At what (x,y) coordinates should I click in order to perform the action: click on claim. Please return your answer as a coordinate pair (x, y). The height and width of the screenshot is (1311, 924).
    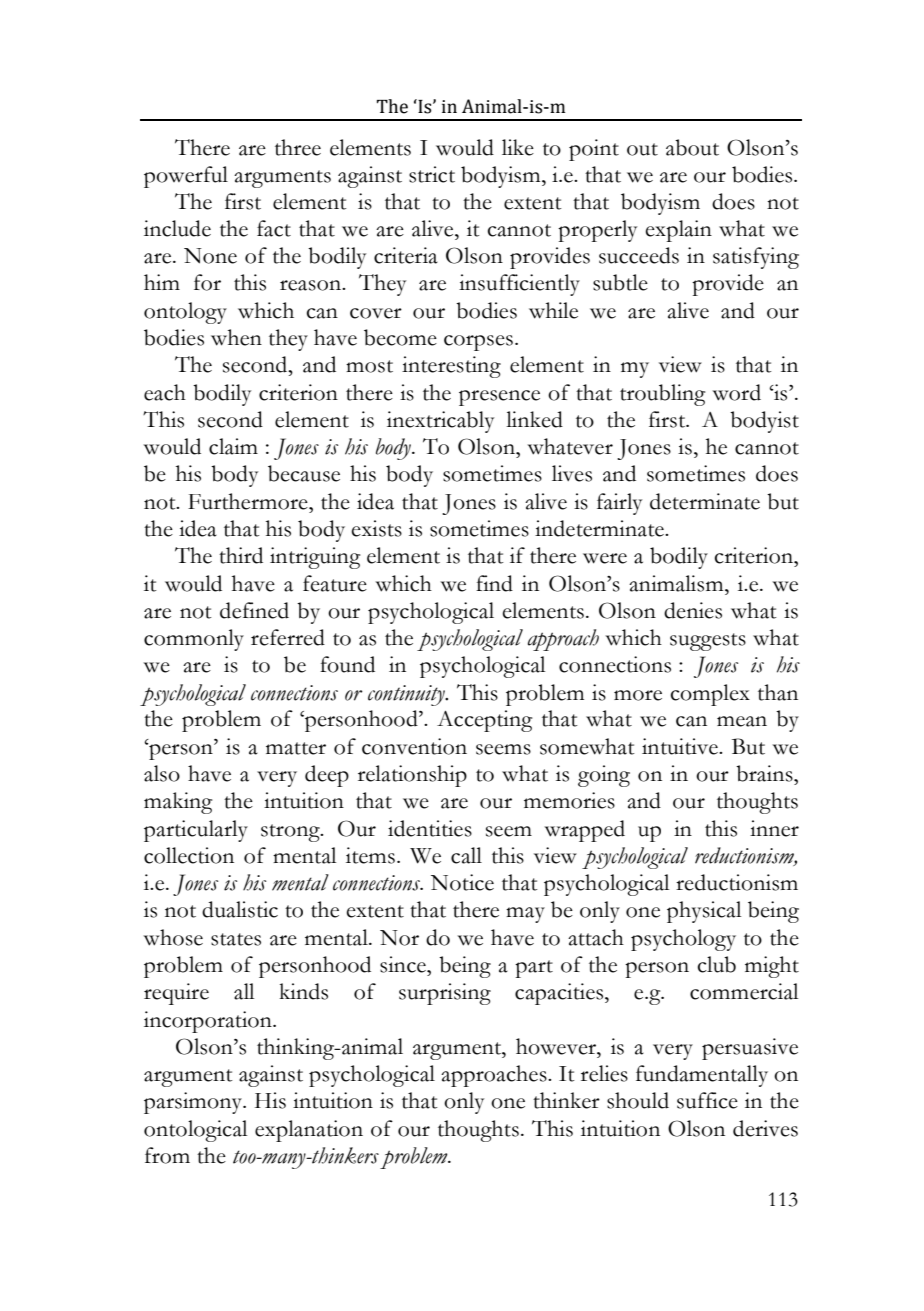
    Looking at the image, I should click on (233, 446).
